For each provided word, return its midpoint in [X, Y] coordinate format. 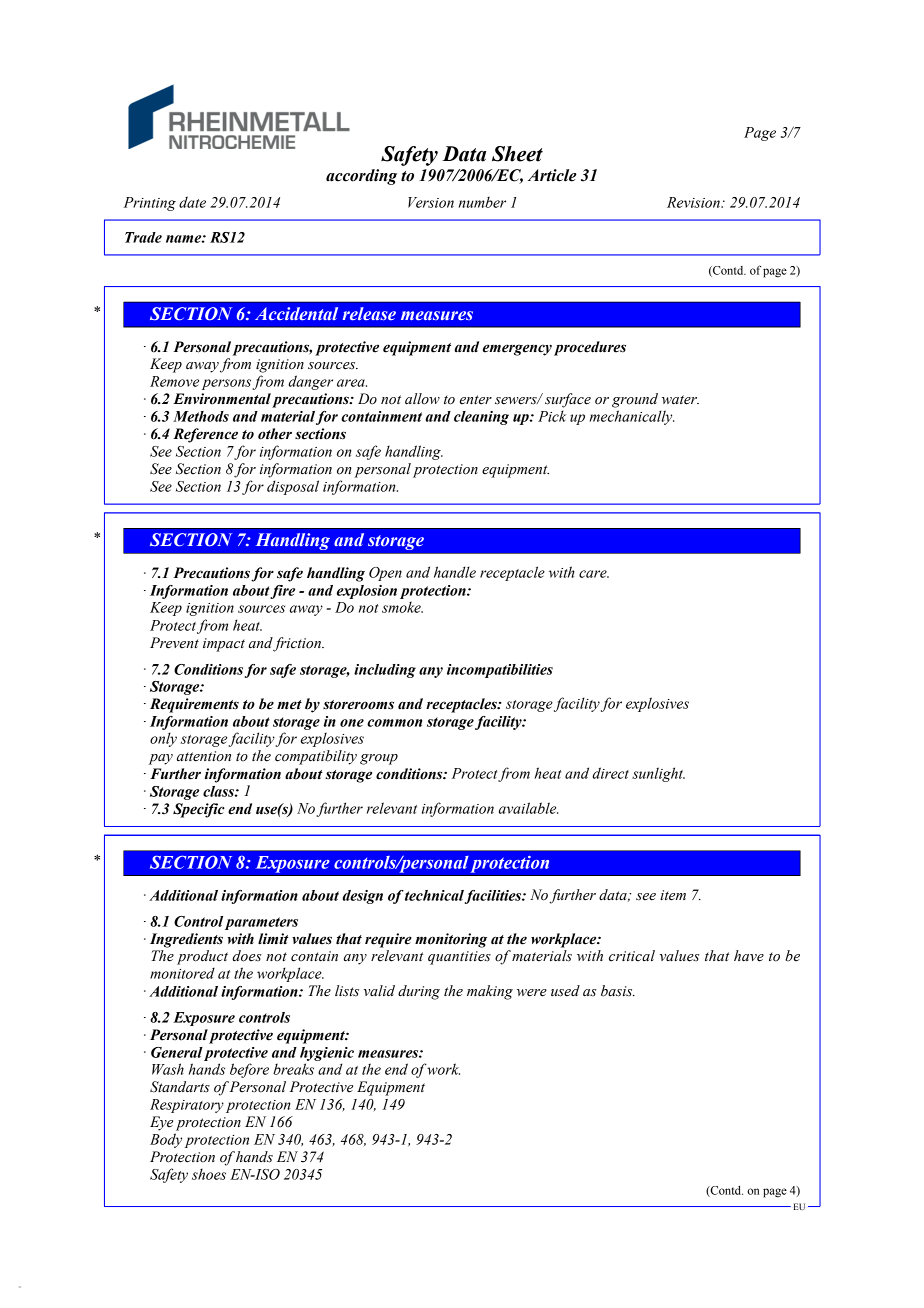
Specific [199, 810]
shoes [209, 1174]
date [192, 202]
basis [618, 991]
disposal [293, 487]
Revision [694, 202]
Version [431, 202]
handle [455, 572]
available [528, 808]
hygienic [327, 1054]
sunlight [658, 774]
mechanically [632, 417]
